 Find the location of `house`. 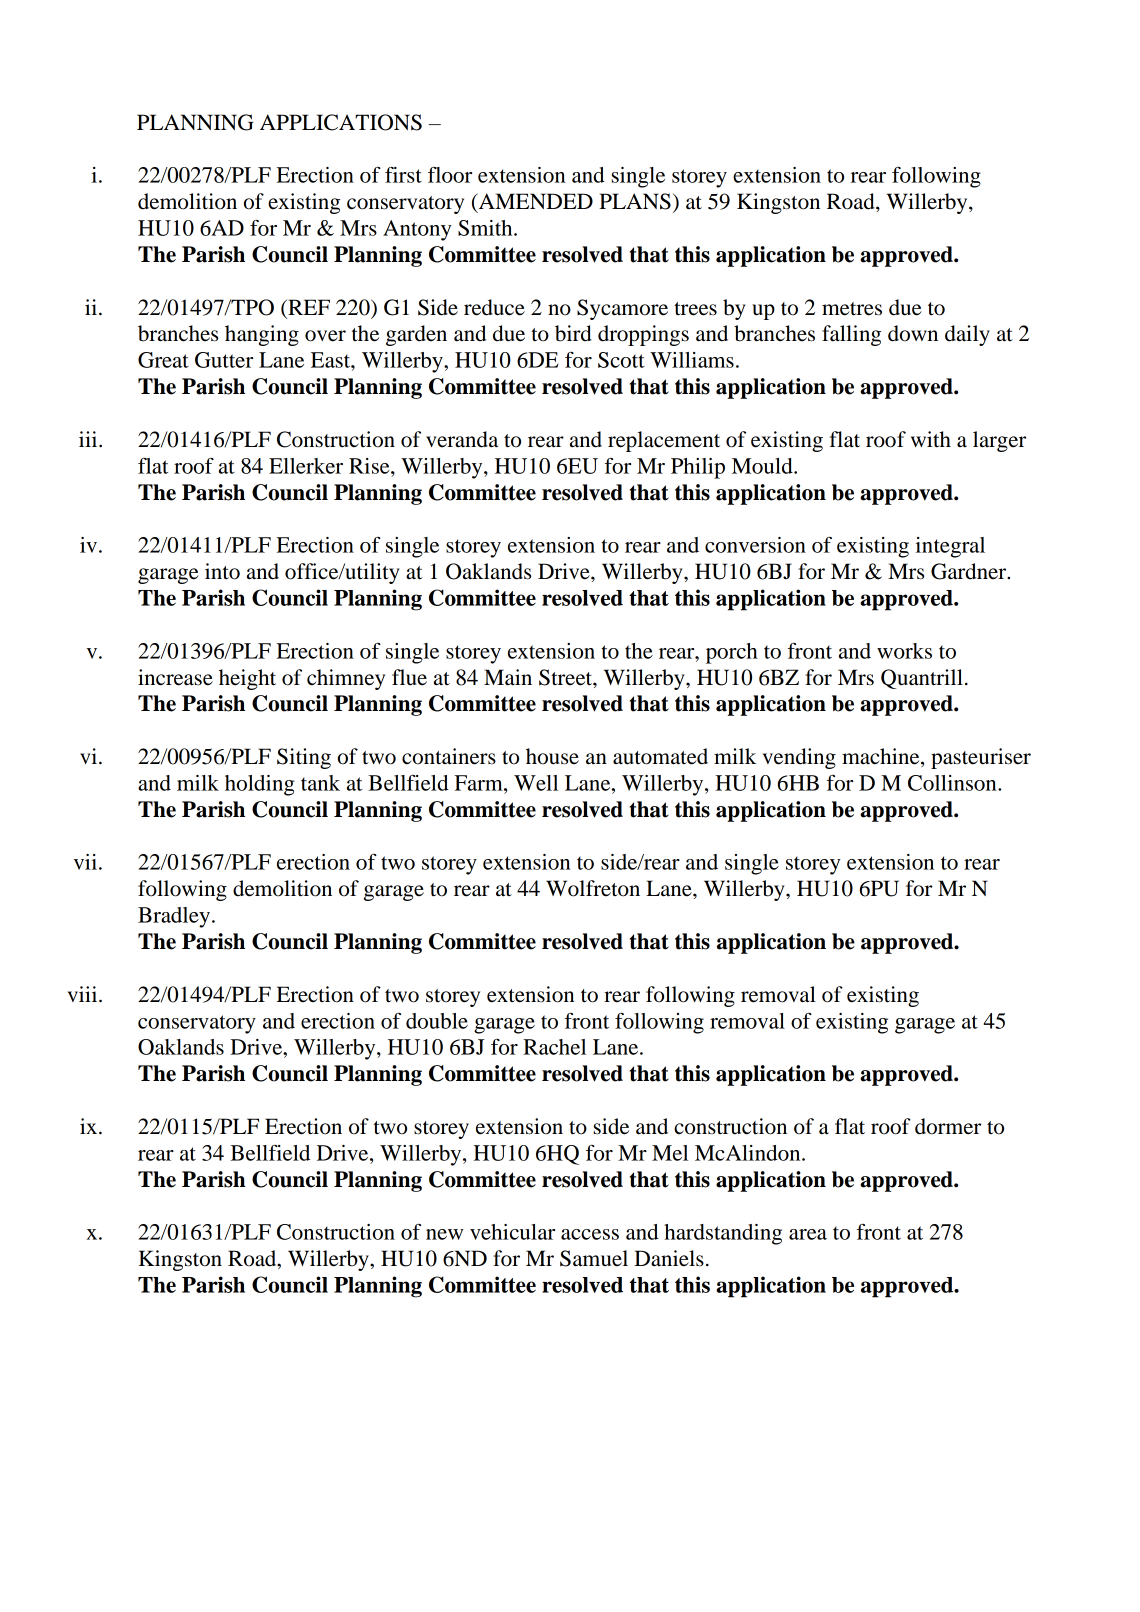

house is located at coordinates (552, 756).
